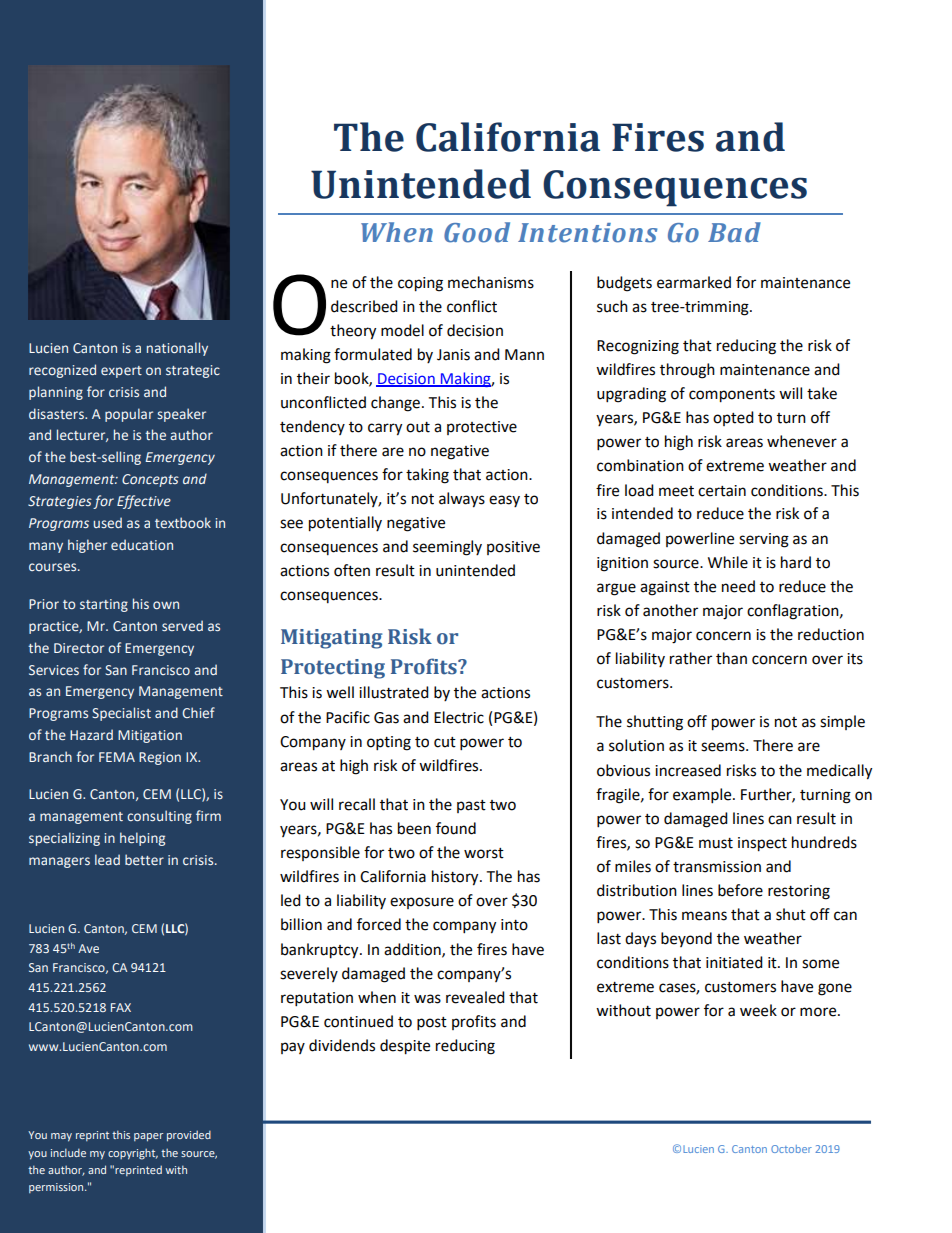 The height and width of the page is (1233, 952). Describe the element at coordinates (177, 349) in the page. I see `nationally` at that location.
